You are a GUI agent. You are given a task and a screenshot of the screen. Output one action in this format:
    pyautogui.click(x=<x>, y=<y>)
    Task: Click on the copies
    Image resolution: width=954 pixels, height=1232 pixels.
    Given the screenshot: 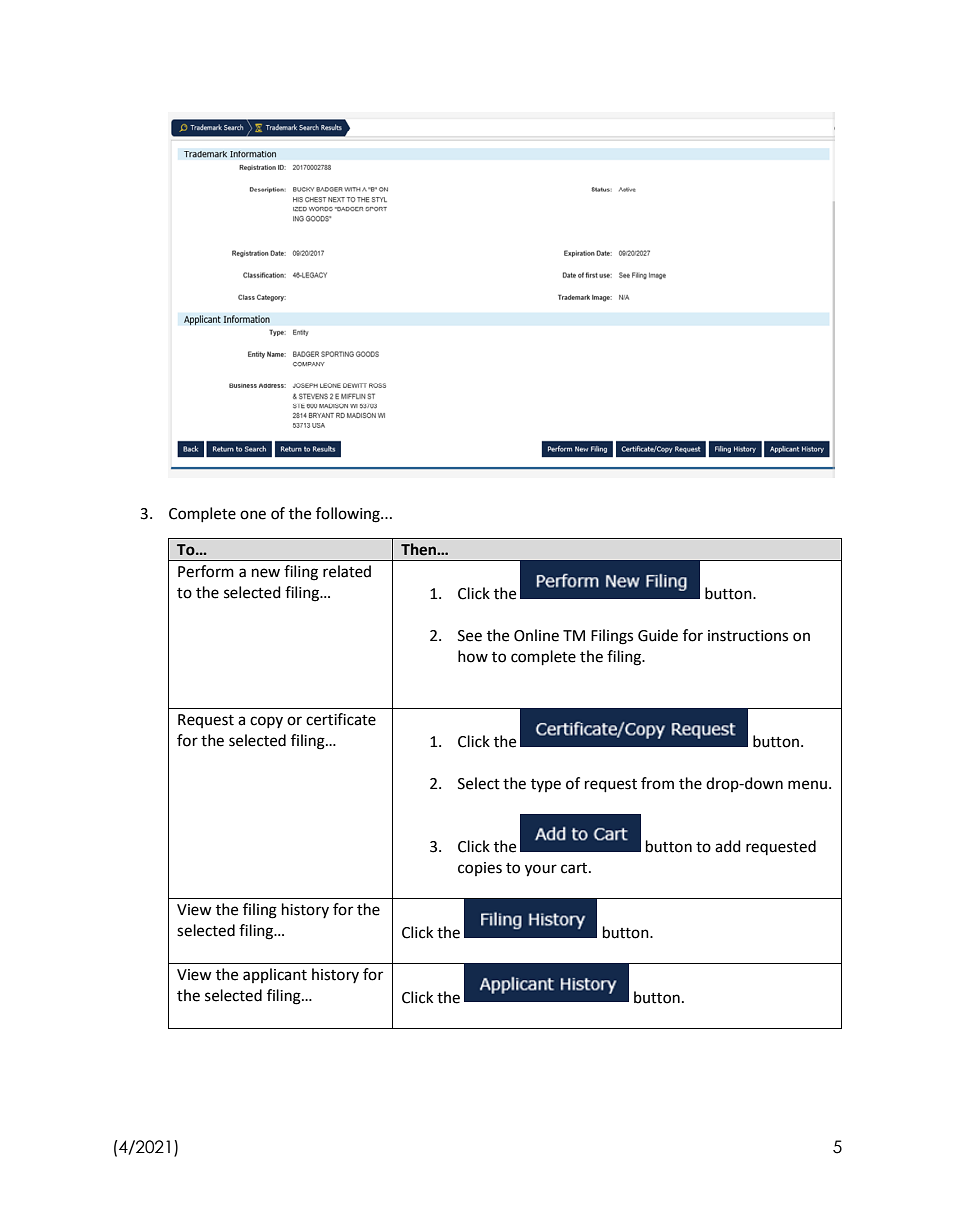 What is the action you would take?
    pyautogui.click(x=480, y=869)
